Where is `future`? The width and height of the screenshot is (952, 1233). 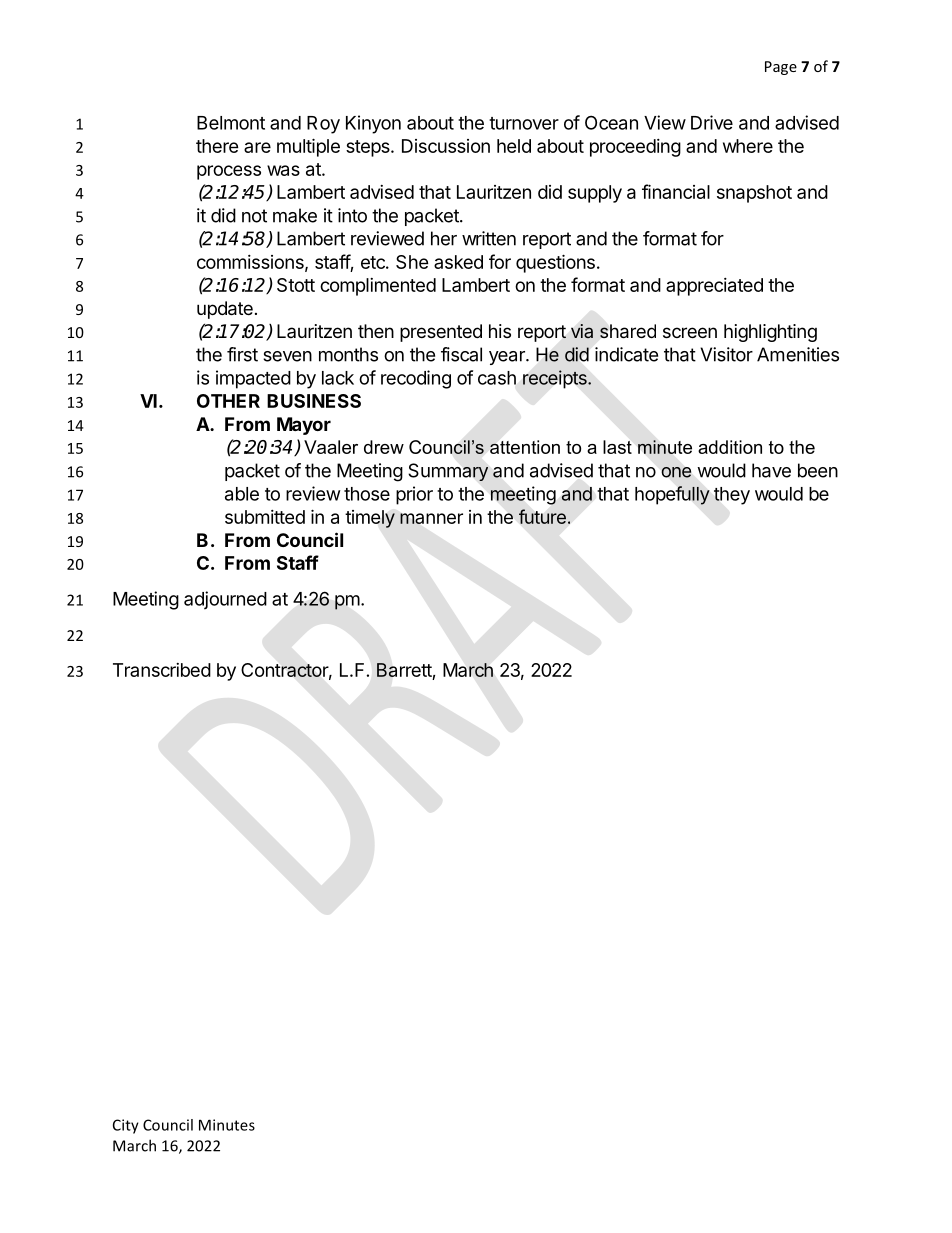 future is located at coordinates (542, 516).
